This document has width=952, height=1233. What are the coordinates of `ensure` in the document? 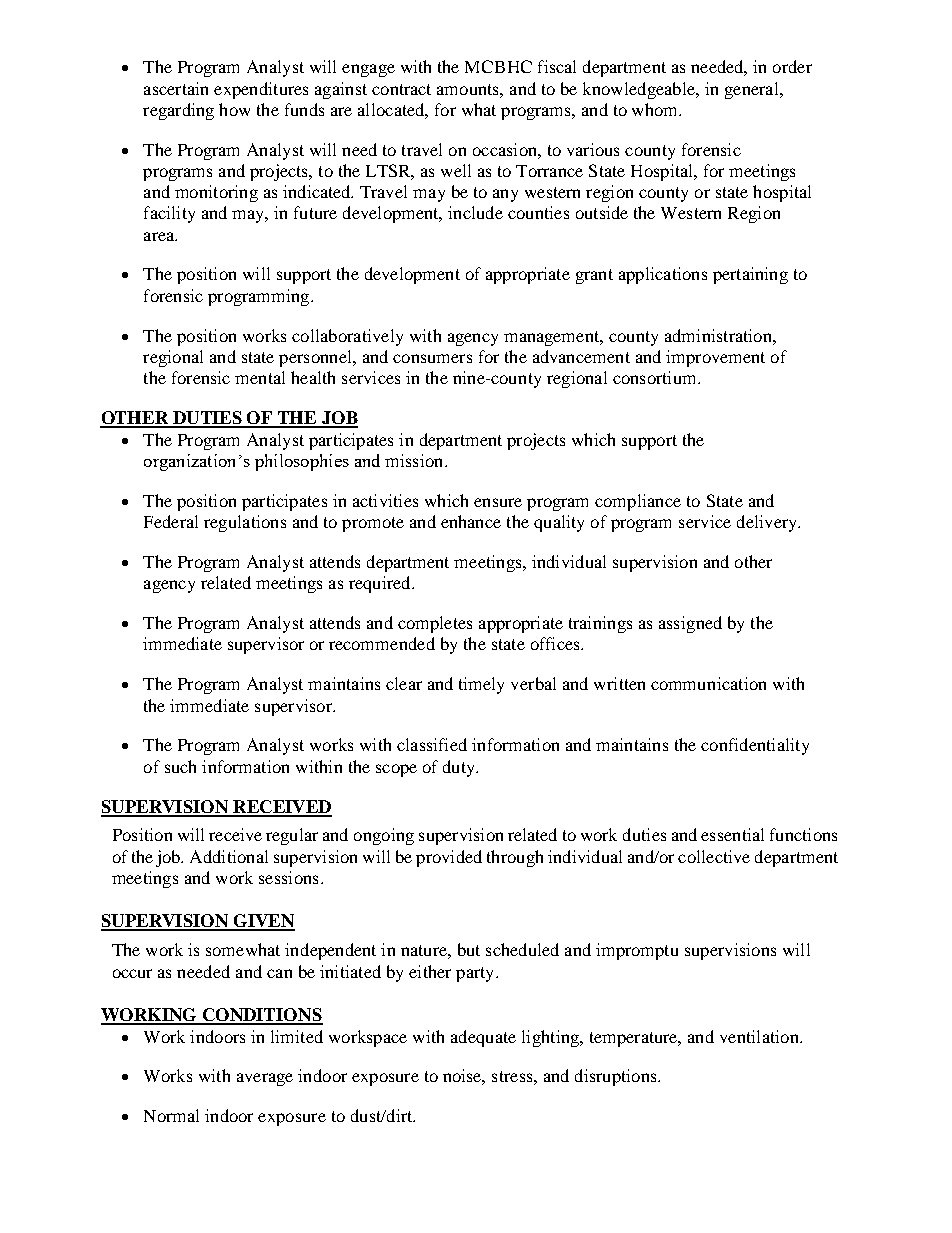 It's located at (498, 502).
